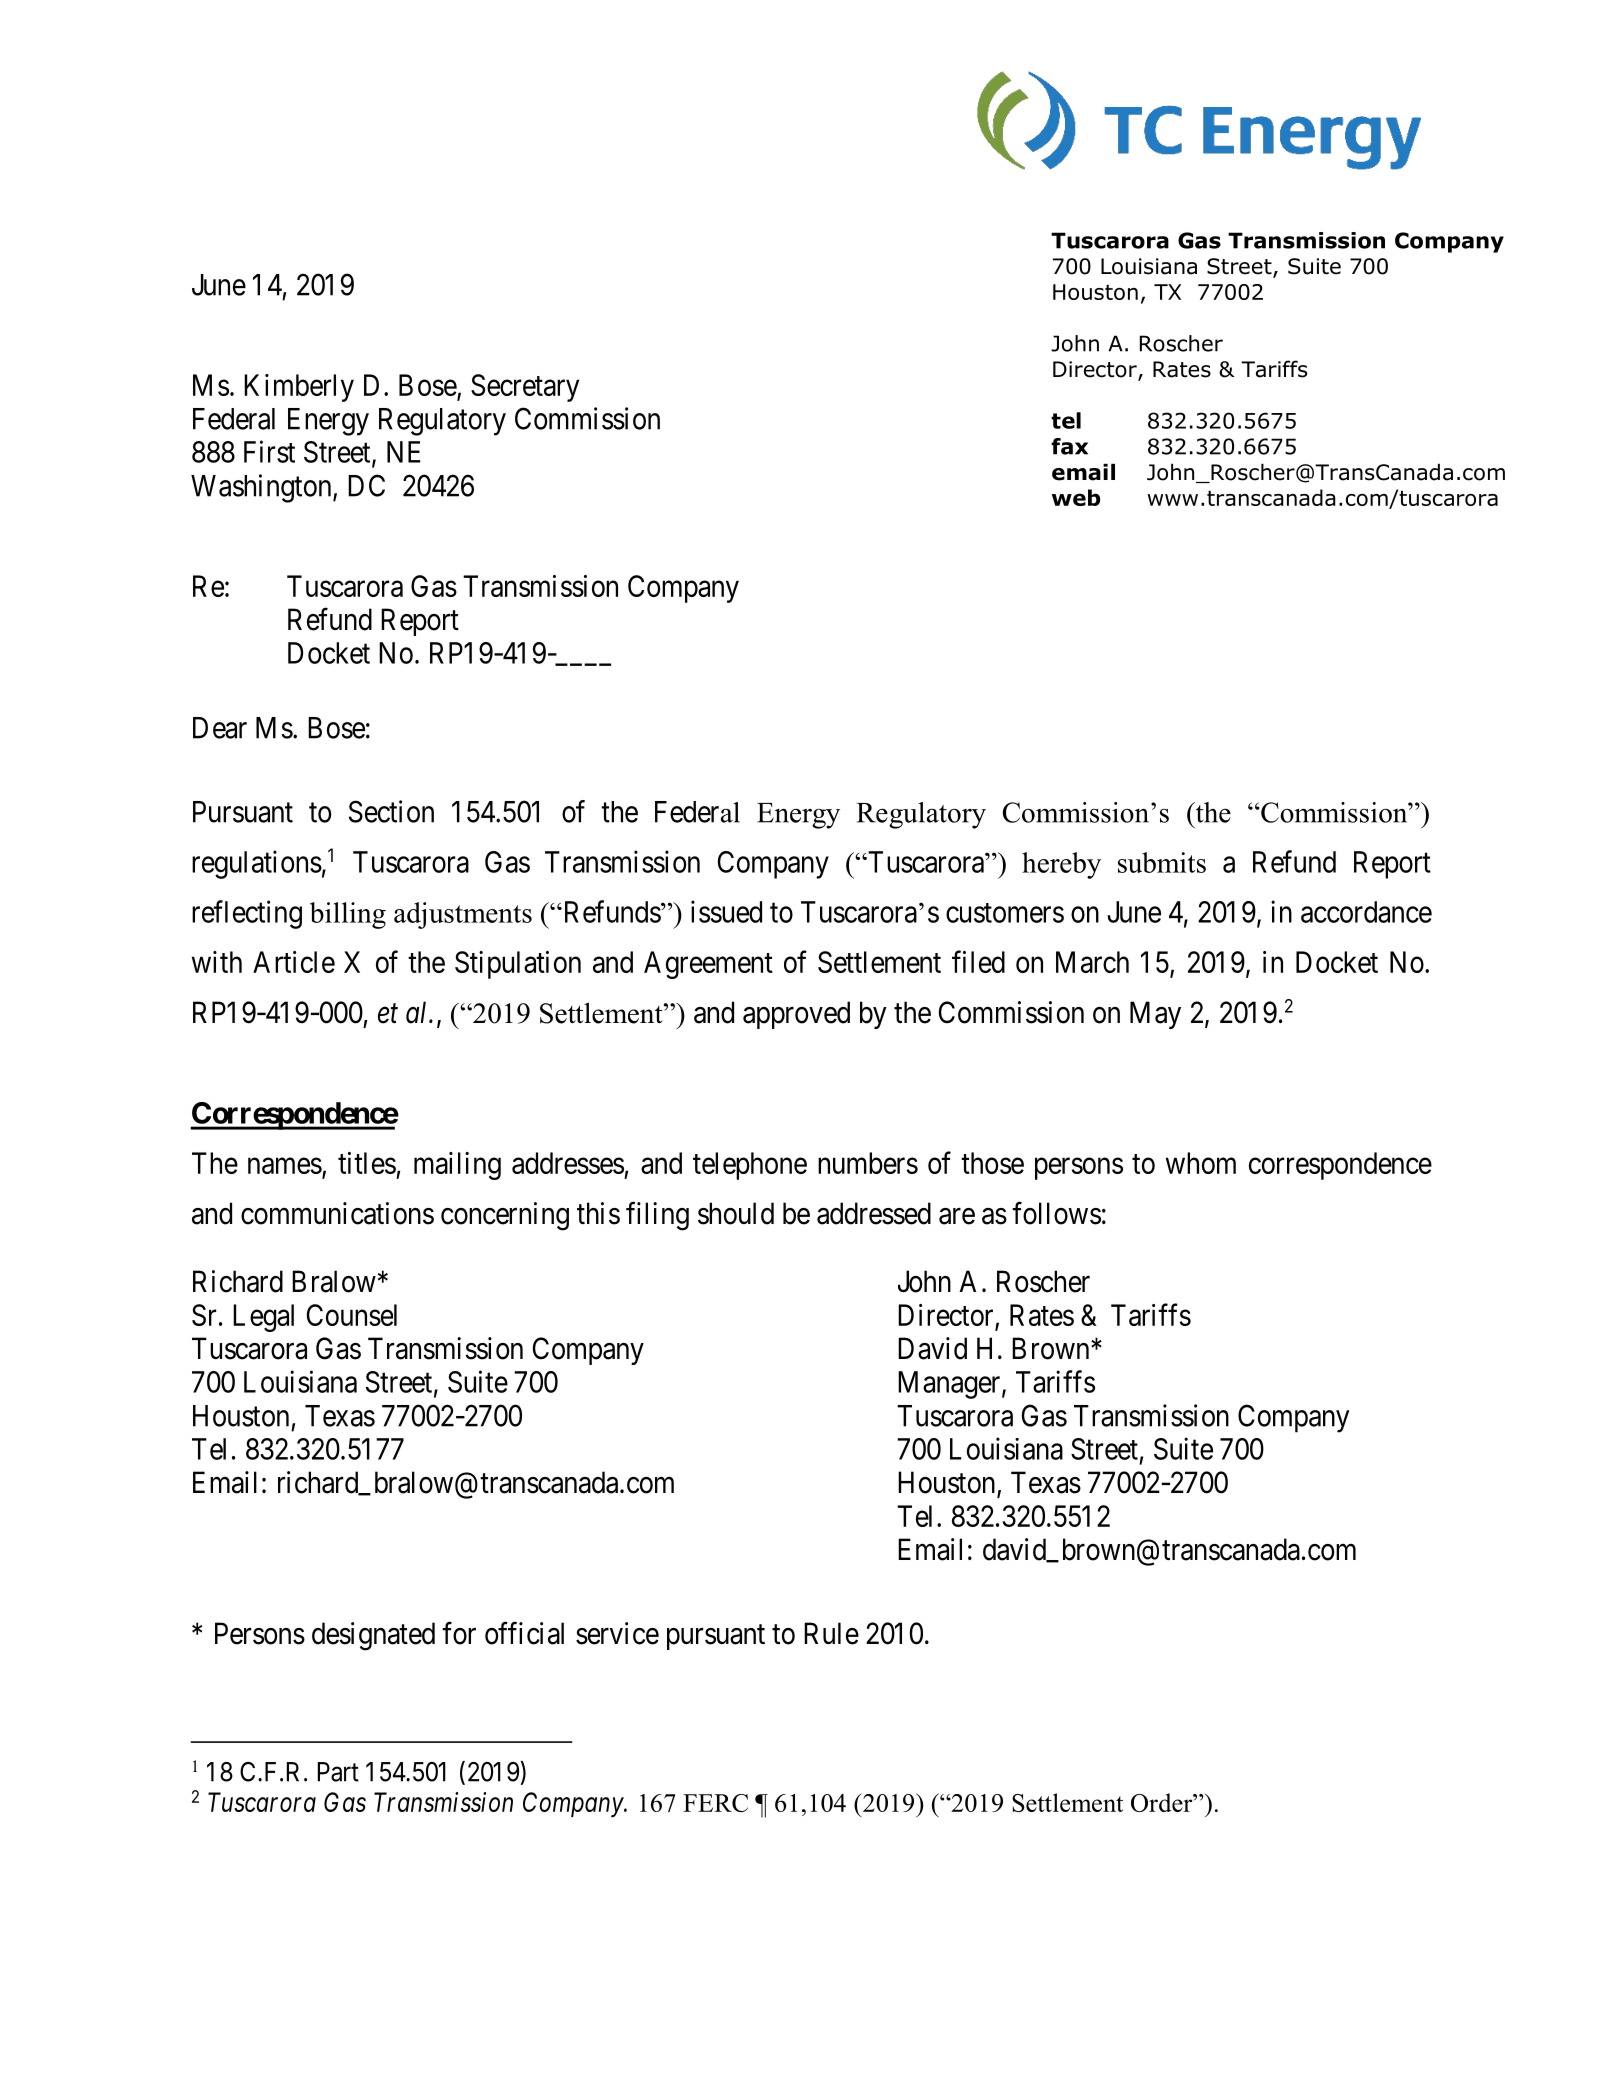  Describe the element at coordinates (299, 388) in the screenshot. I see `Kimberly` at that location.
